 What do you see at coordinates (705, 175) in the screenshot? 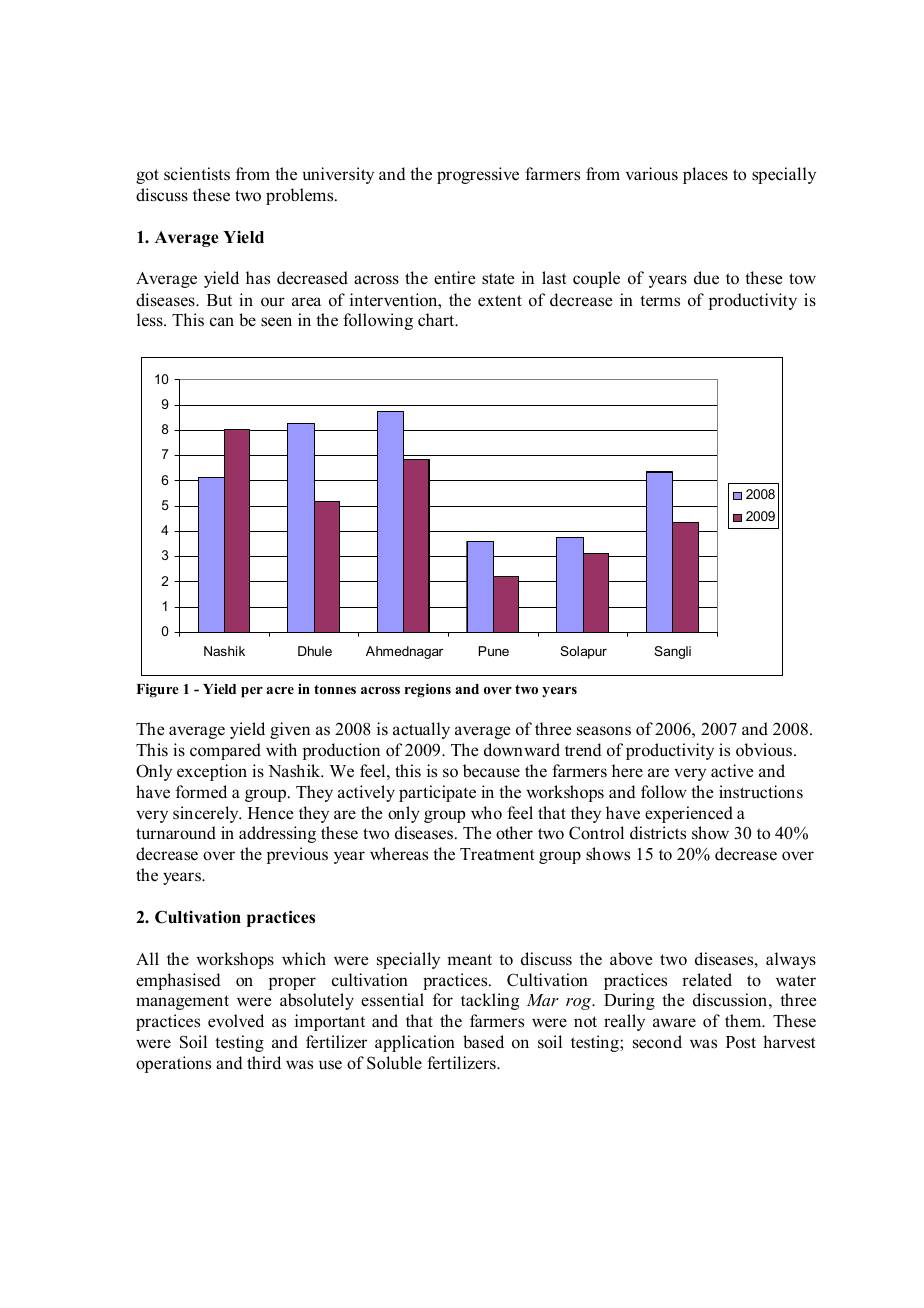
I see `places` at bounding box center [705, 175].
